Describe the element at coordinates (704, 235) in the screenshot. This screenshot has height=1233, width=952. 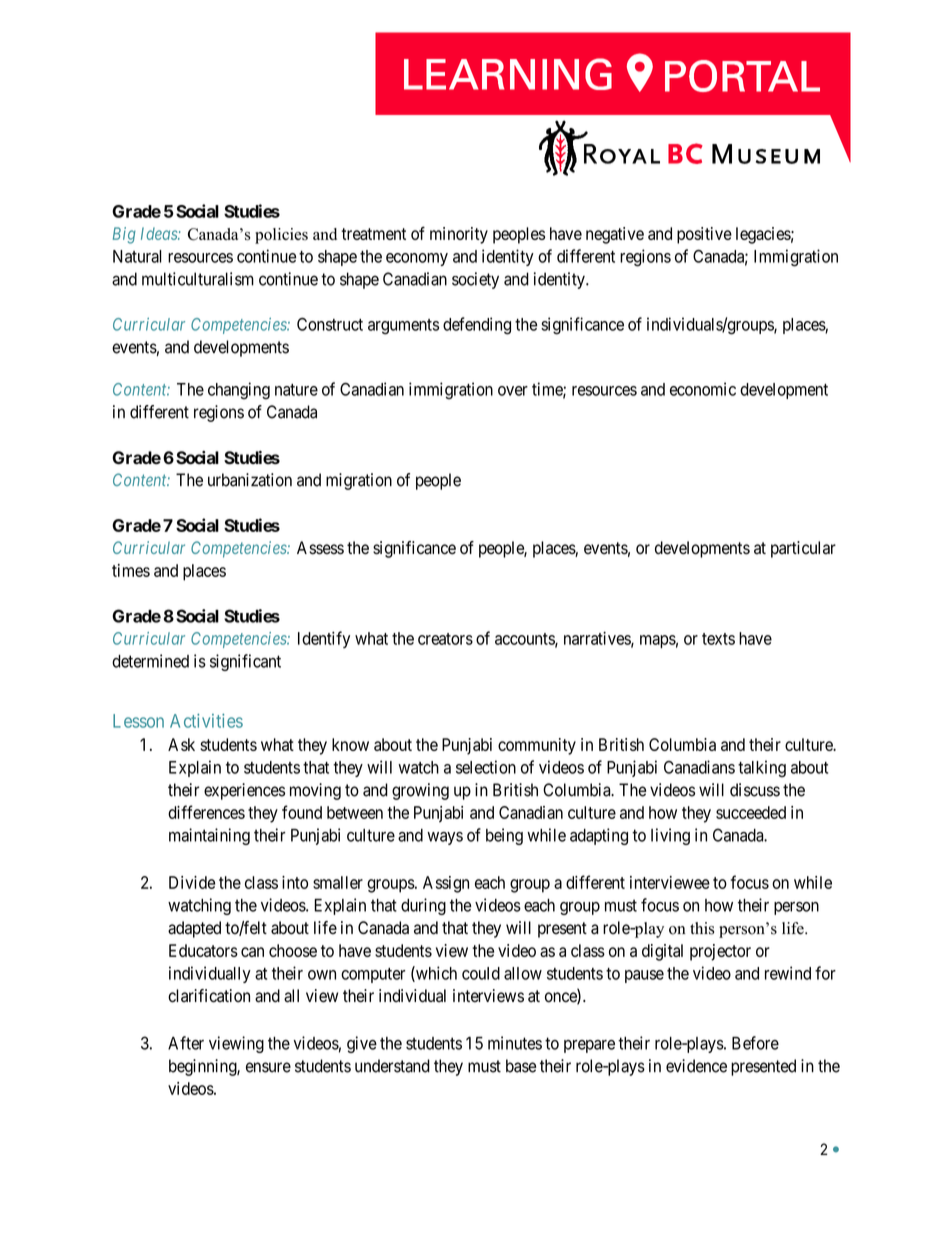
I see `positive` at that location.
